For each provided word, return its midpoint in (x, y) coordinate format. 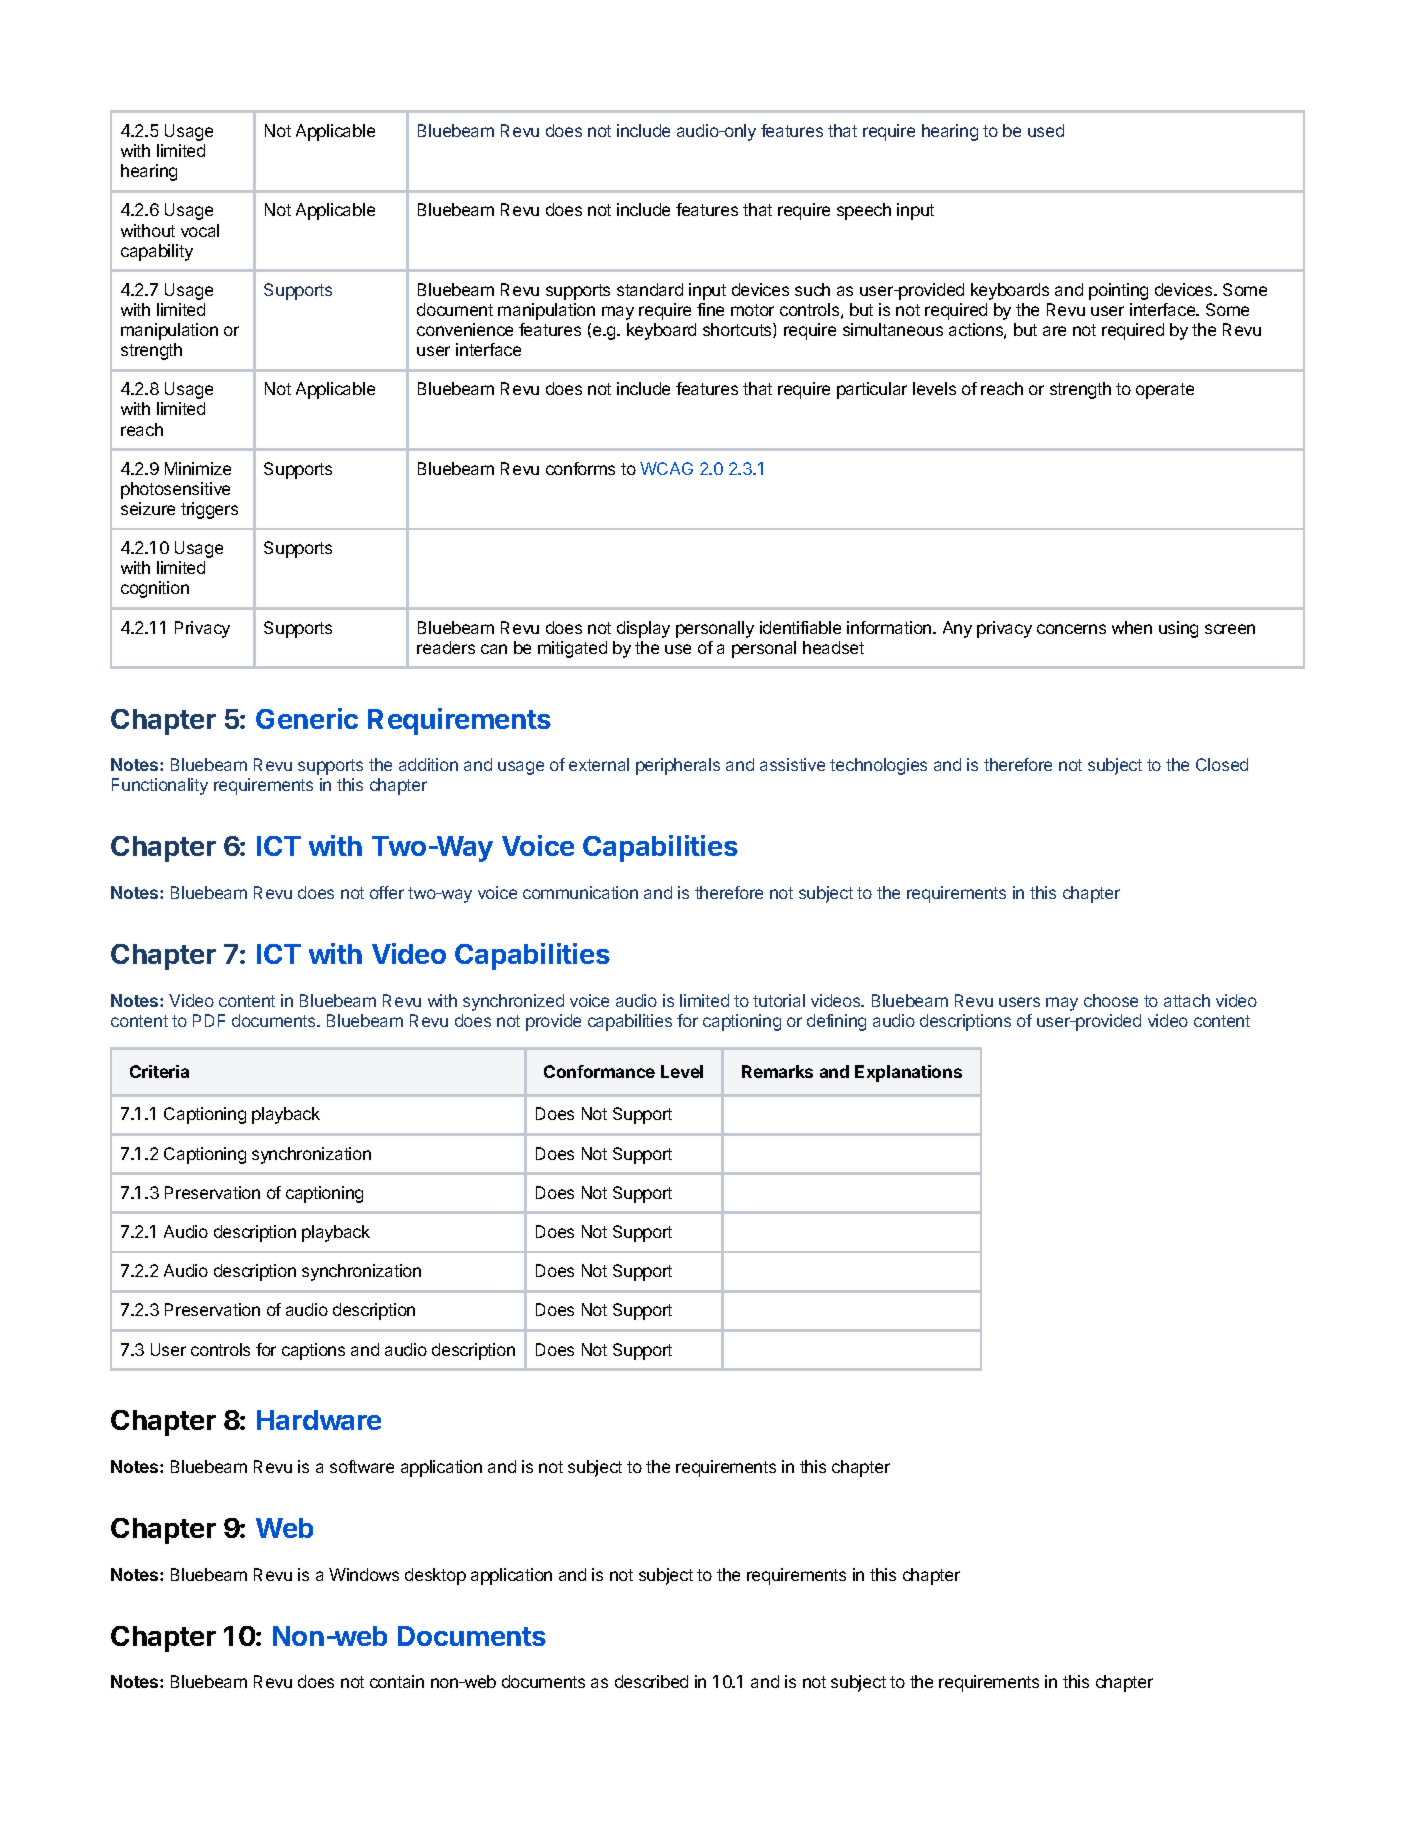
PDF (209, 1020)
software (362, 1466)
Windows (364, 1574)
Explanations (908, 1073)
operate (1165, 391)
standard (650, 289)
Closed (1222, 764)
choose (1111, 1000)
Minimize (198, 468)
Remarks (777, 1071)
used (1046, 130)
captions (313, 1351)
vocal (200, 230)
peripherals (678, 766)
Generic (307, 718)
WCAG (666, 468)
